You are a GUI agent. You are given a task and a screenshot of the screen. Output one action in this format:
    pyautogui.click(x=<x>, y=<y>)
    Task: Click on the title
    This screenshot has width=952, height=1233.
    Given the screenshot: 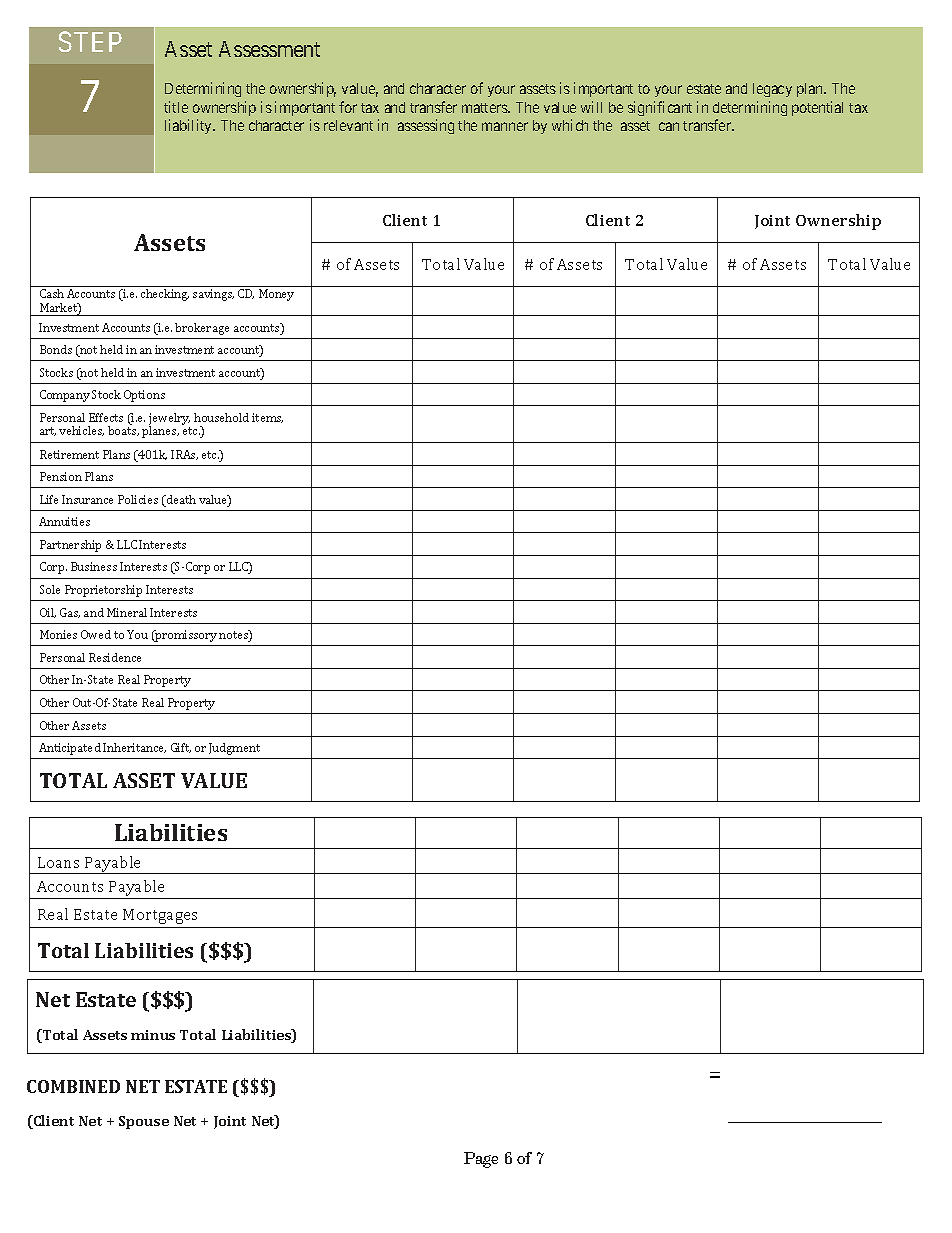 What is the action you would take?
    pyautogui.click(x=176, y=107)
